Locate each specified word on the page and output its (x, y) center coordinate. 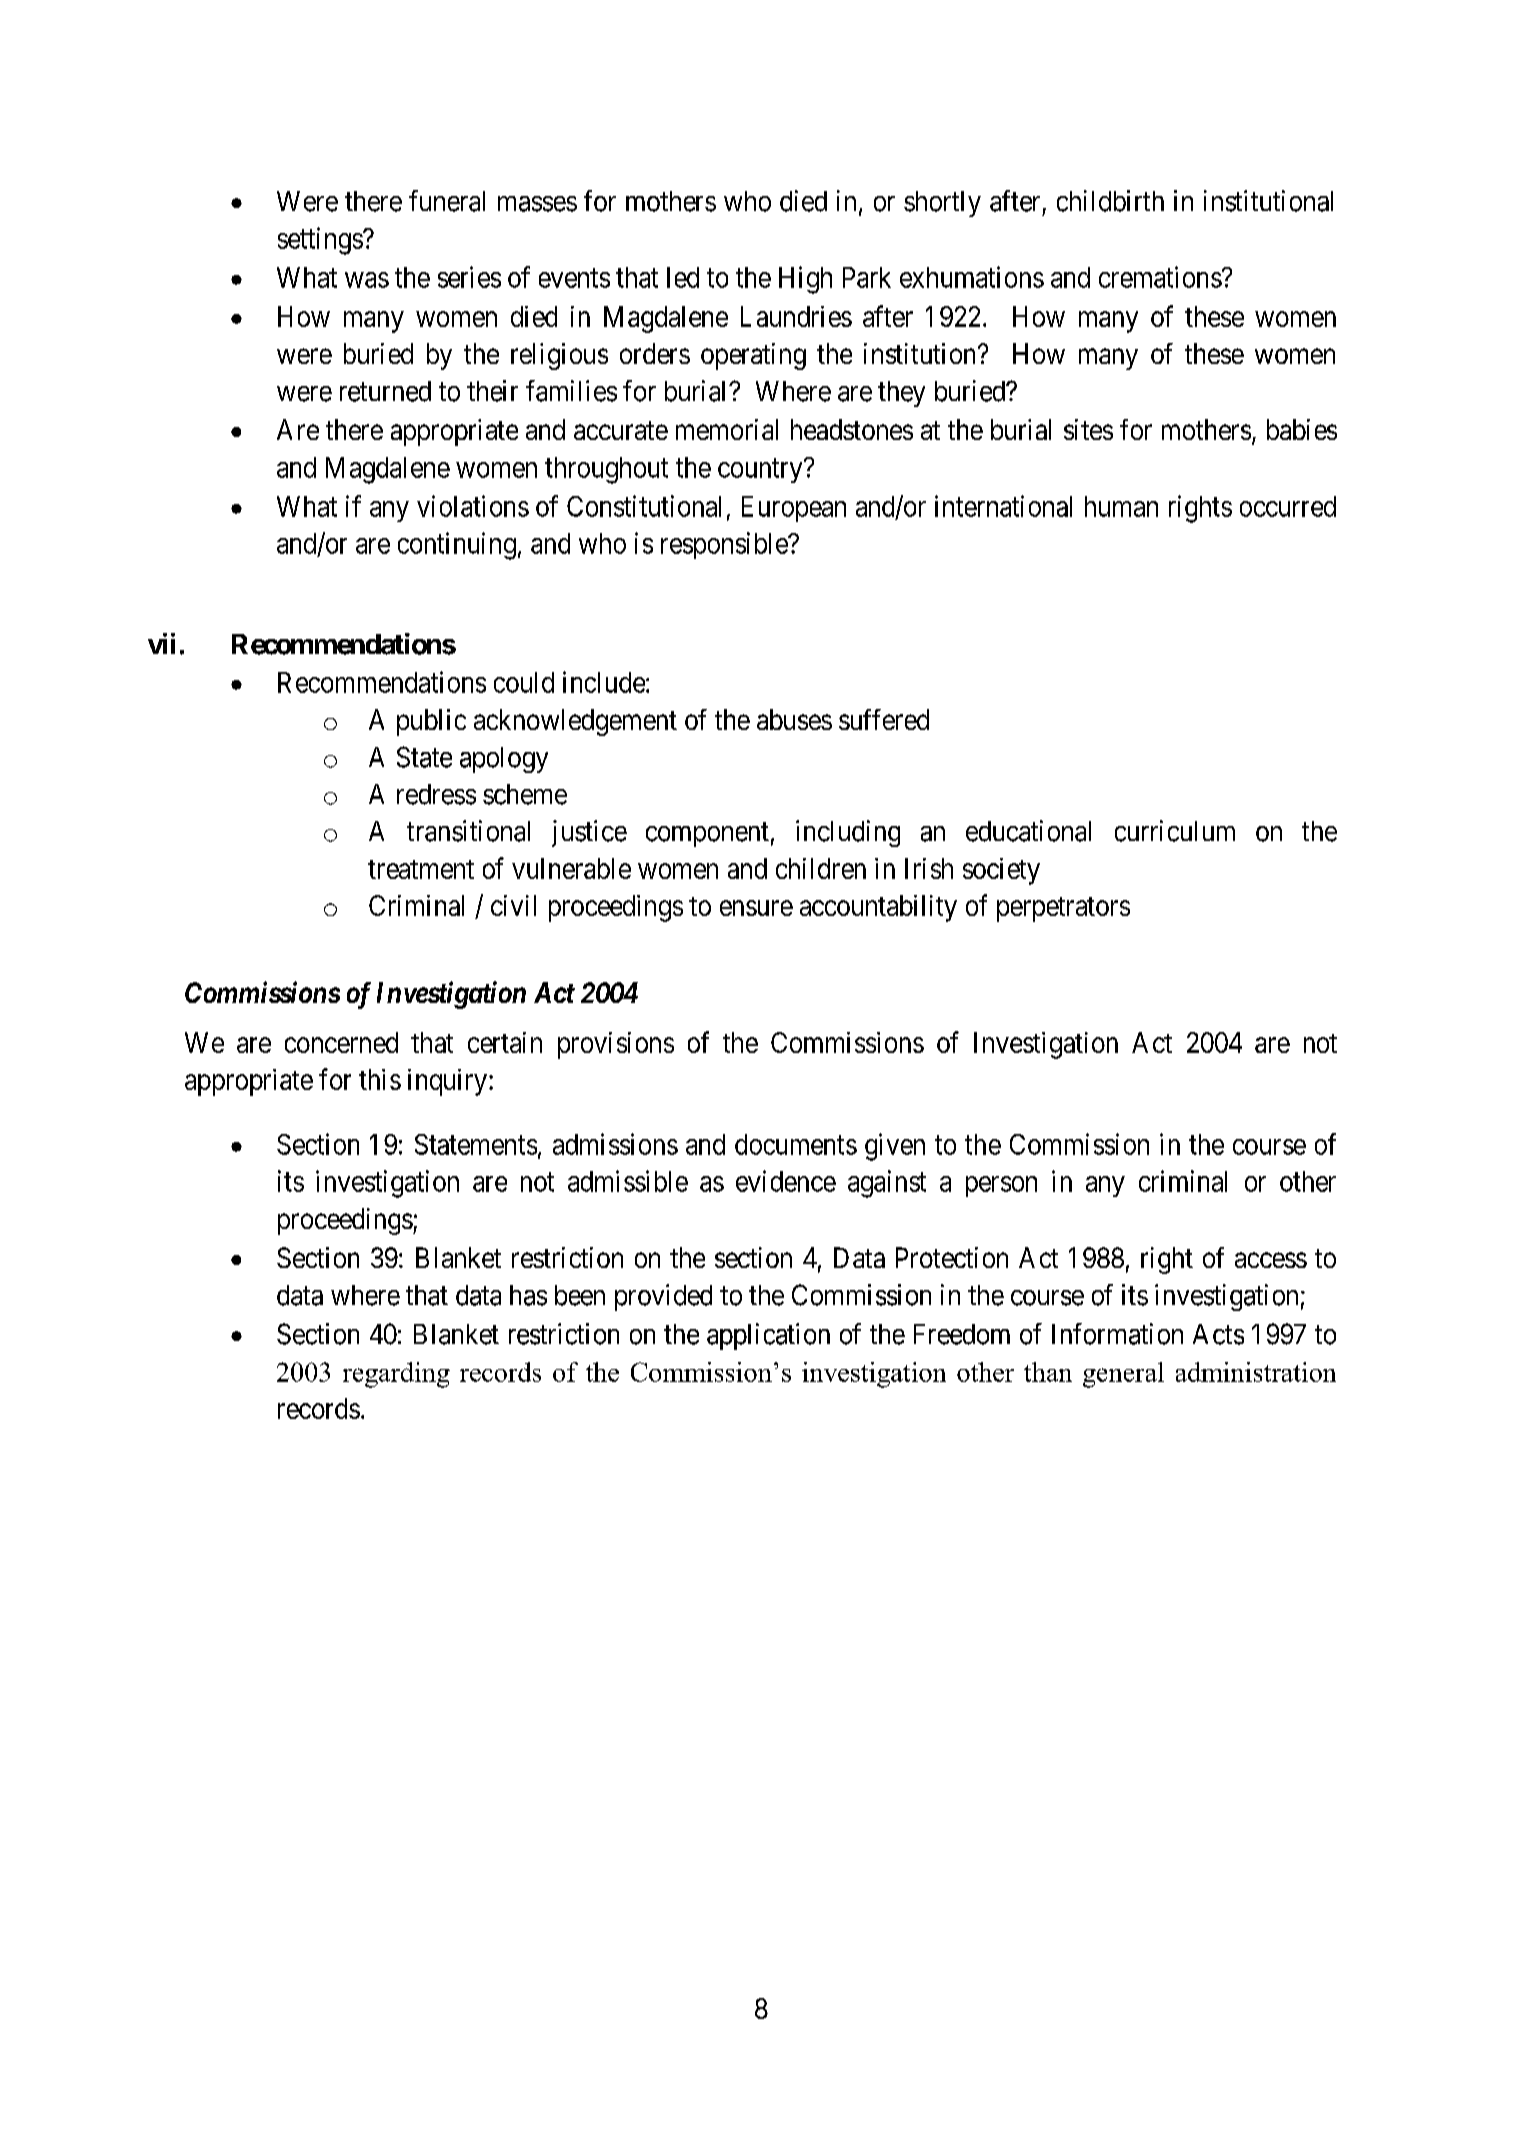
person (1001, 1186)
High (805, 280)
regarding (396, 1375)
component (707, 835)
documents (796, 1144)
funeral (447, 201)
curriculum (1175, 831)
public (431, 722)
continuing (457, 546)
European (794, 509)
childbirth (1110, 201)
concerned (341, 1042)
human (1121, 506)
